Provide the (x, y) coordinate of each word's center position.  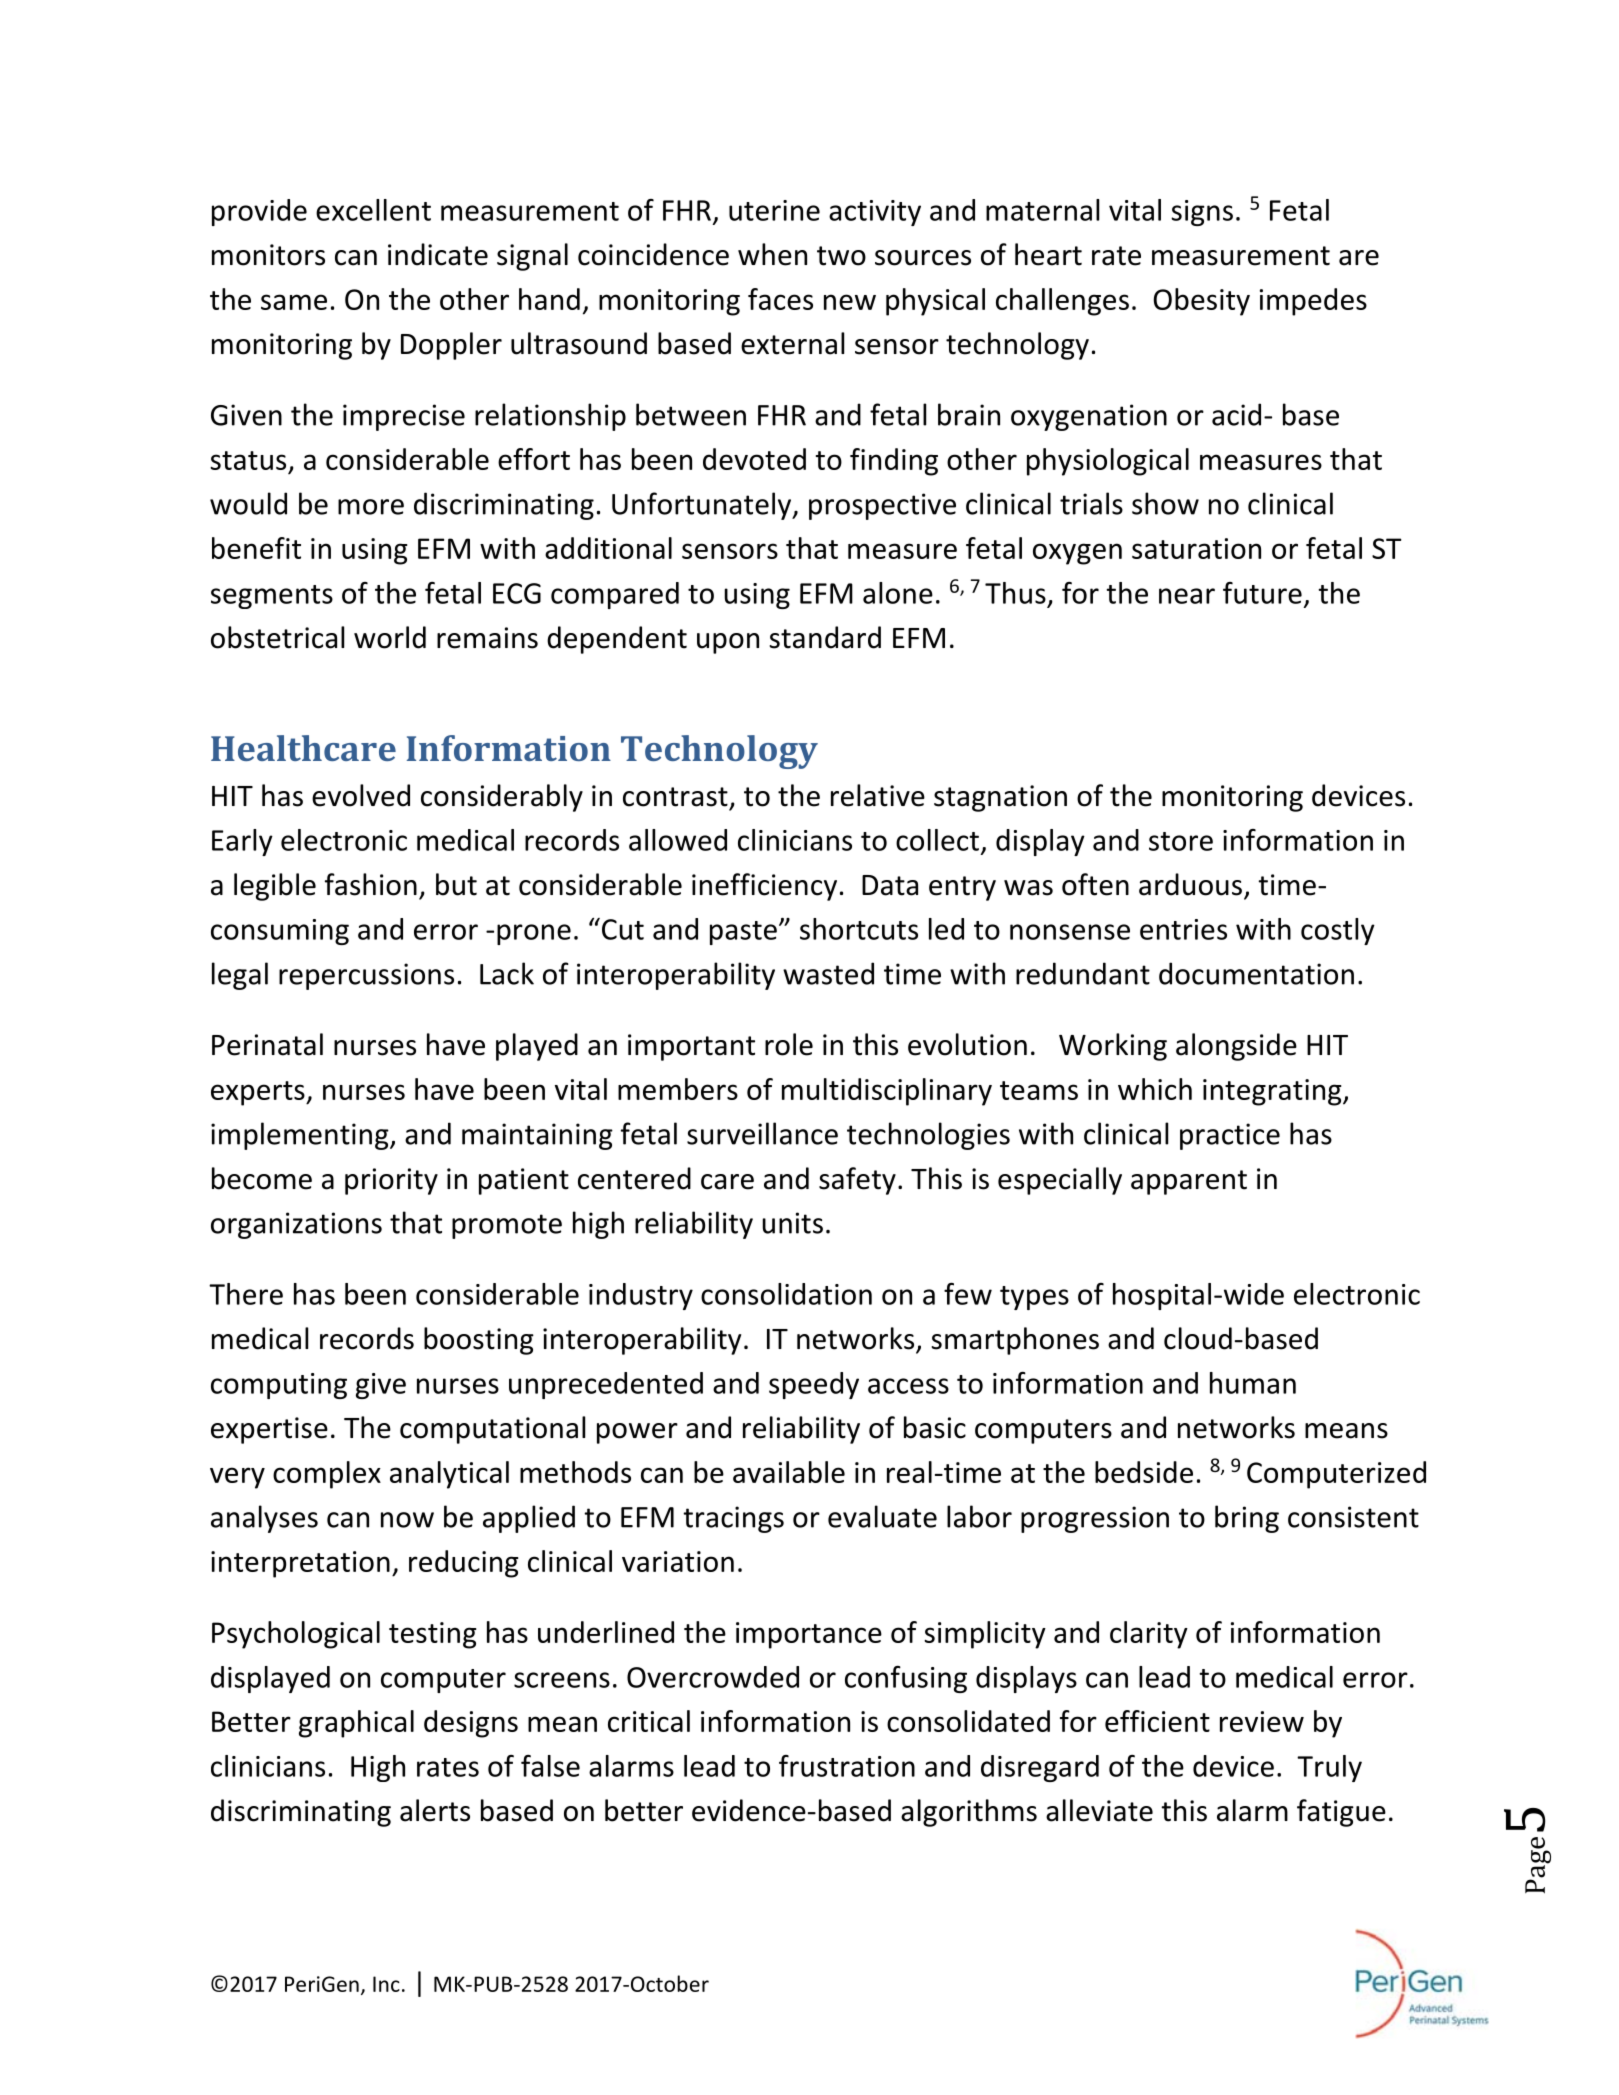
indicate (438, 254)
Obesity (1201, 302)
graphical (356, 1724)
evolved (361, 795)
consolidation (786, 1294)
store (1181, 841)
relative (878, 795)
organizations (296, 1225)
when (772, 254)
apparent (1189, 1182)
